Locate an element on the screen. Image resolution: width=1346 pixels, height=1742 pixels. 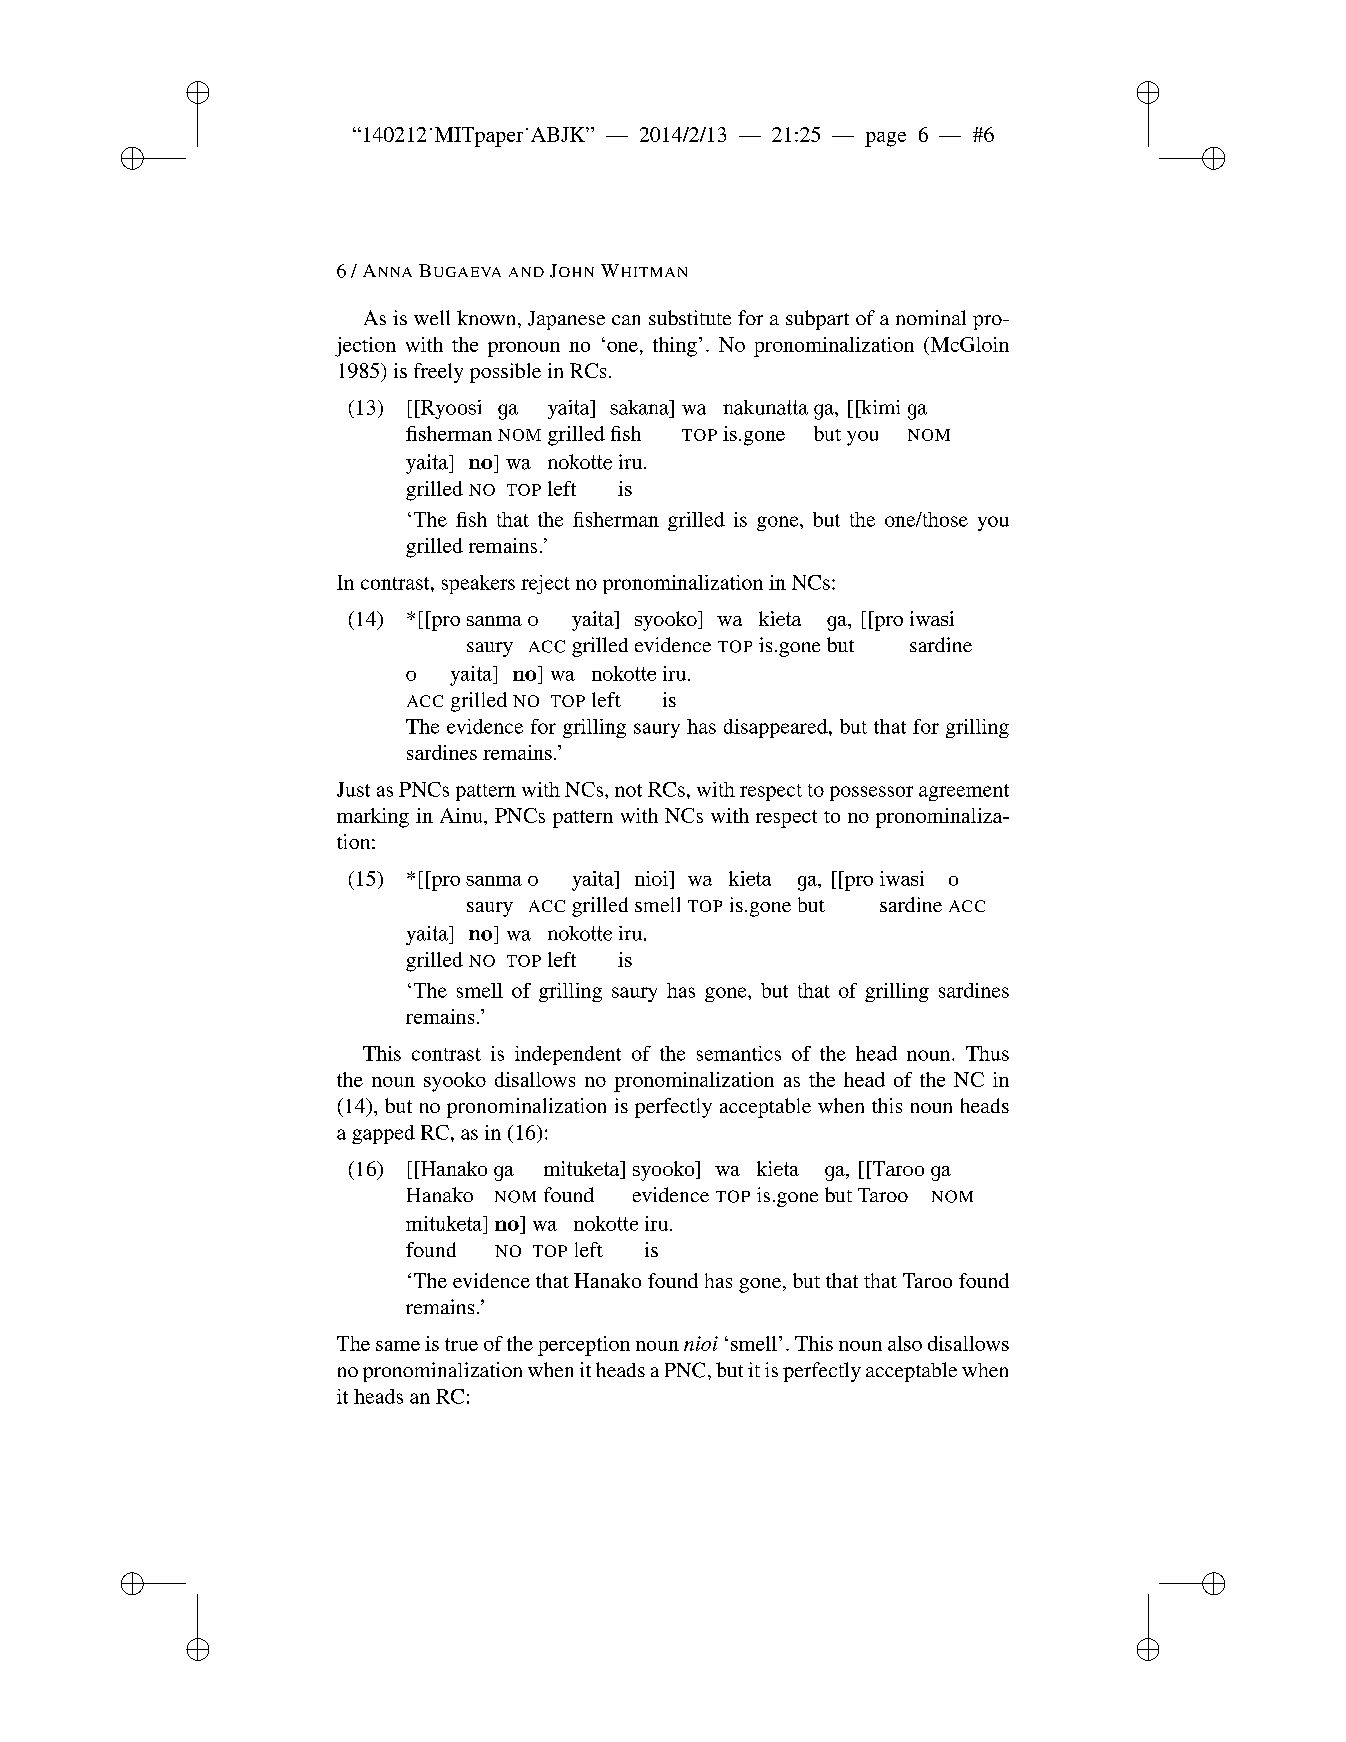
Ainu is located at coordinates (462, 815).
